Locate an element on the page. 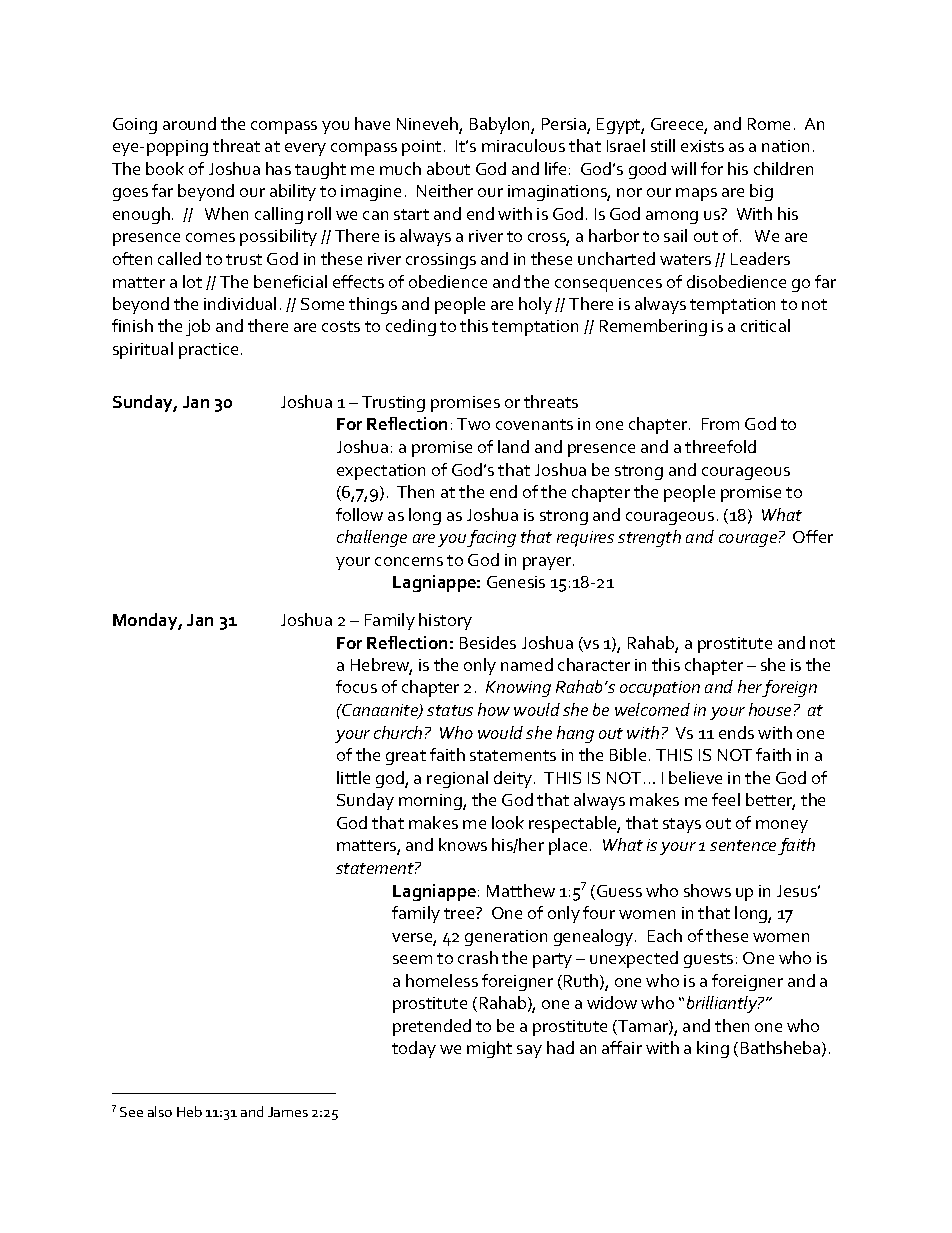 The height and width of the page is (1233, 952). king is located at coordinates (713, 1049).
